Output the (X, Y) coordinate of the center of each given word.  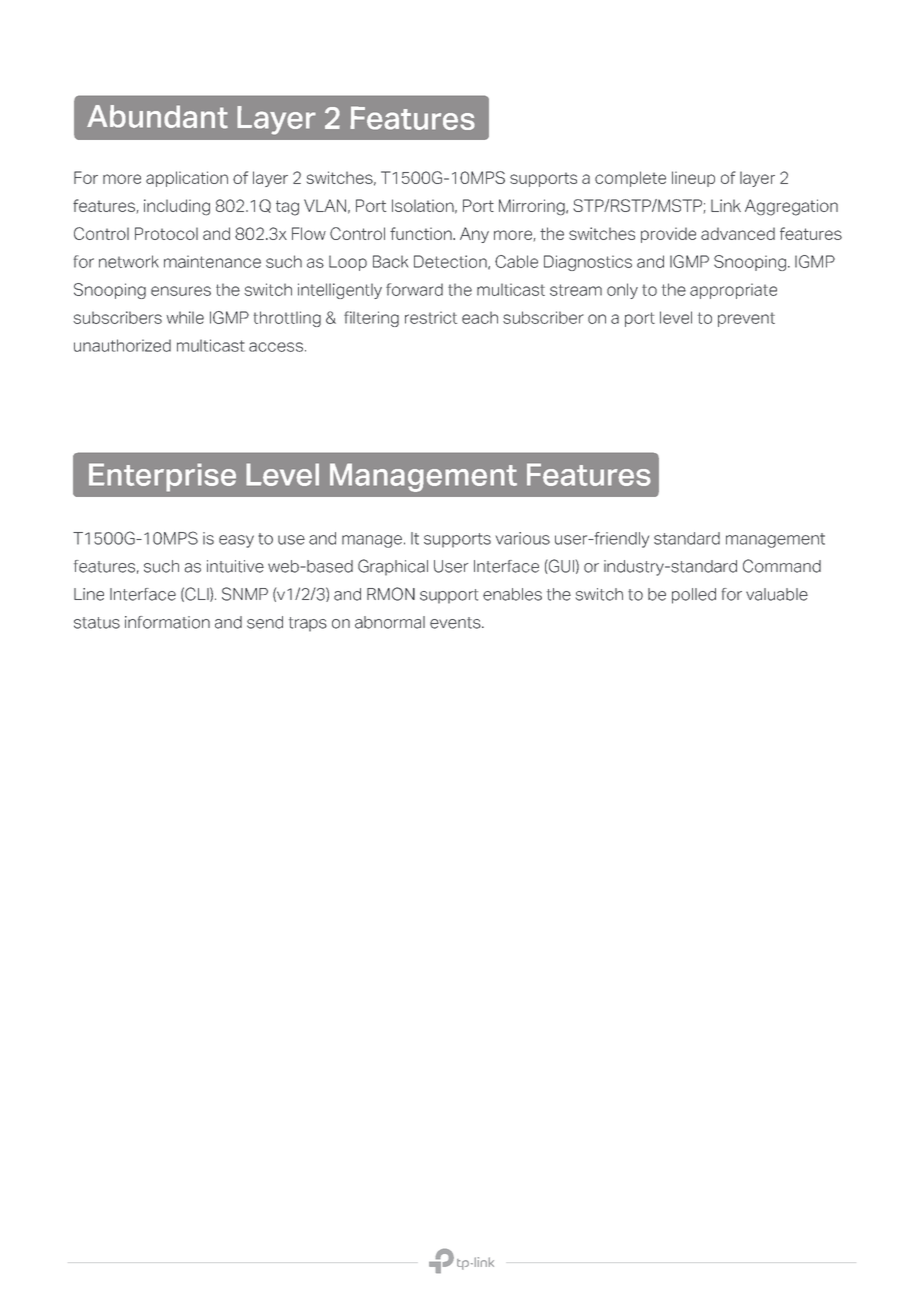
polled (694, 596)
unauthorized (122, 345)
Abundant (157, 117)
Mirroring (533, 207)
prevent (746, 319)
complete (630, 179)
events (456, 623)
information (167, 622)
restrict (431, 317)
